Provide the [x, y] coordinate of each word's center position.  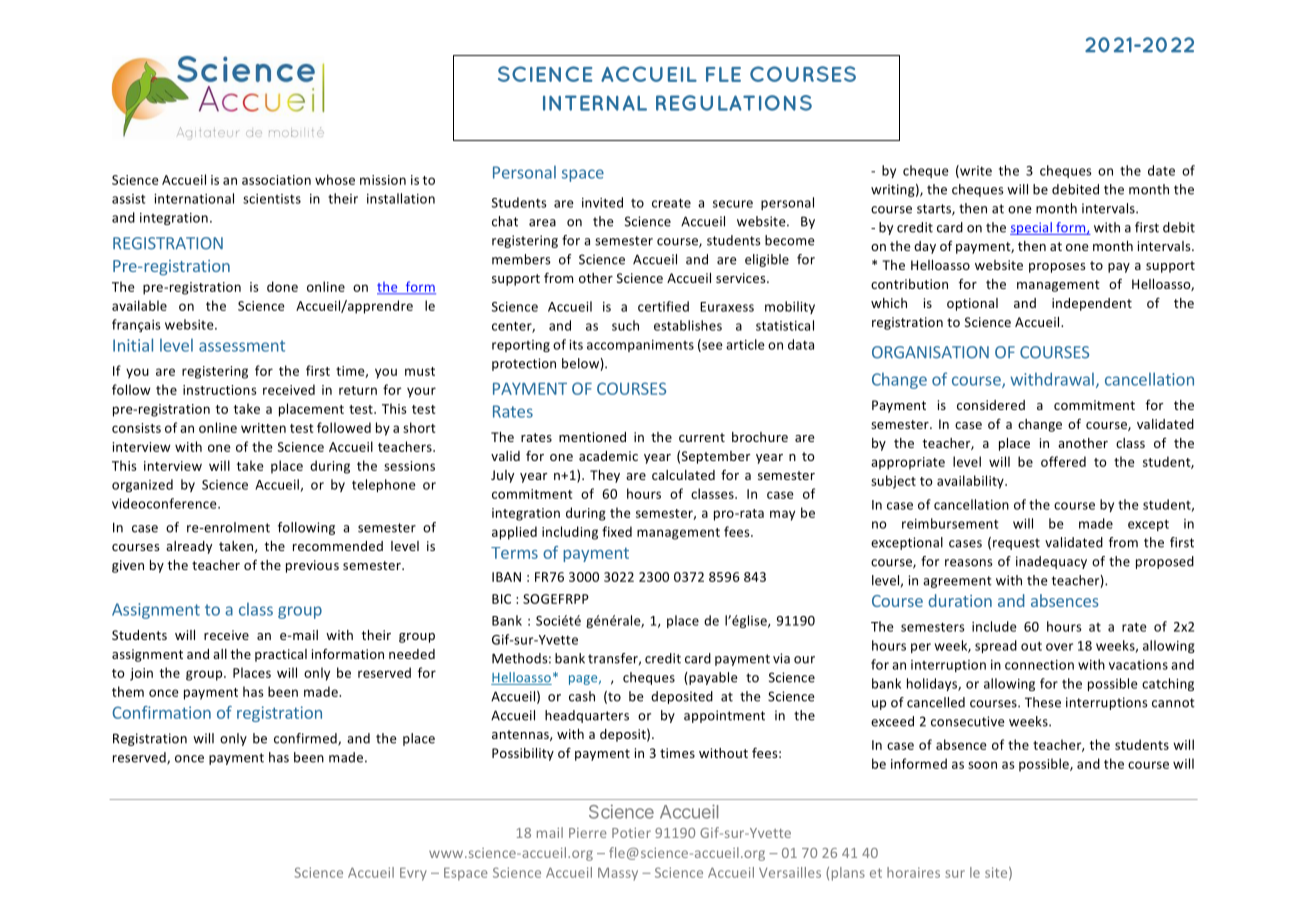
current [702, 437]
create [671, 203]
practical [281, 655]
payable [712, 678]
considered [991, 405]
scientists [272, 199]
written [263, 428]
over [1059, 647]
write [975, 171]
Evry [413, 874]
